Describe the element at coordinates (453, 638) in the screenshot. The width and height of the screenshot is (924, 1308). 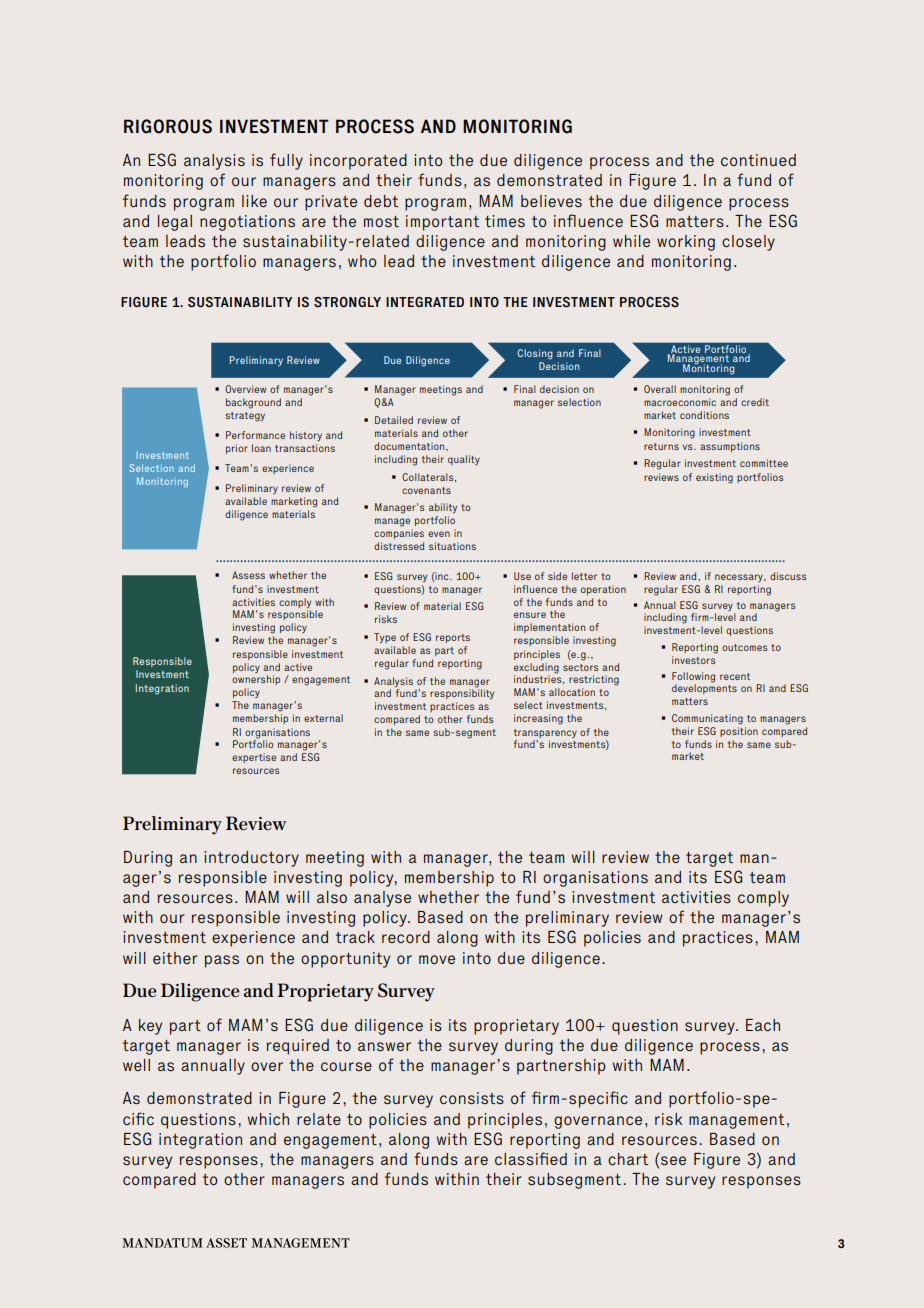
I see `reports` at that location.
